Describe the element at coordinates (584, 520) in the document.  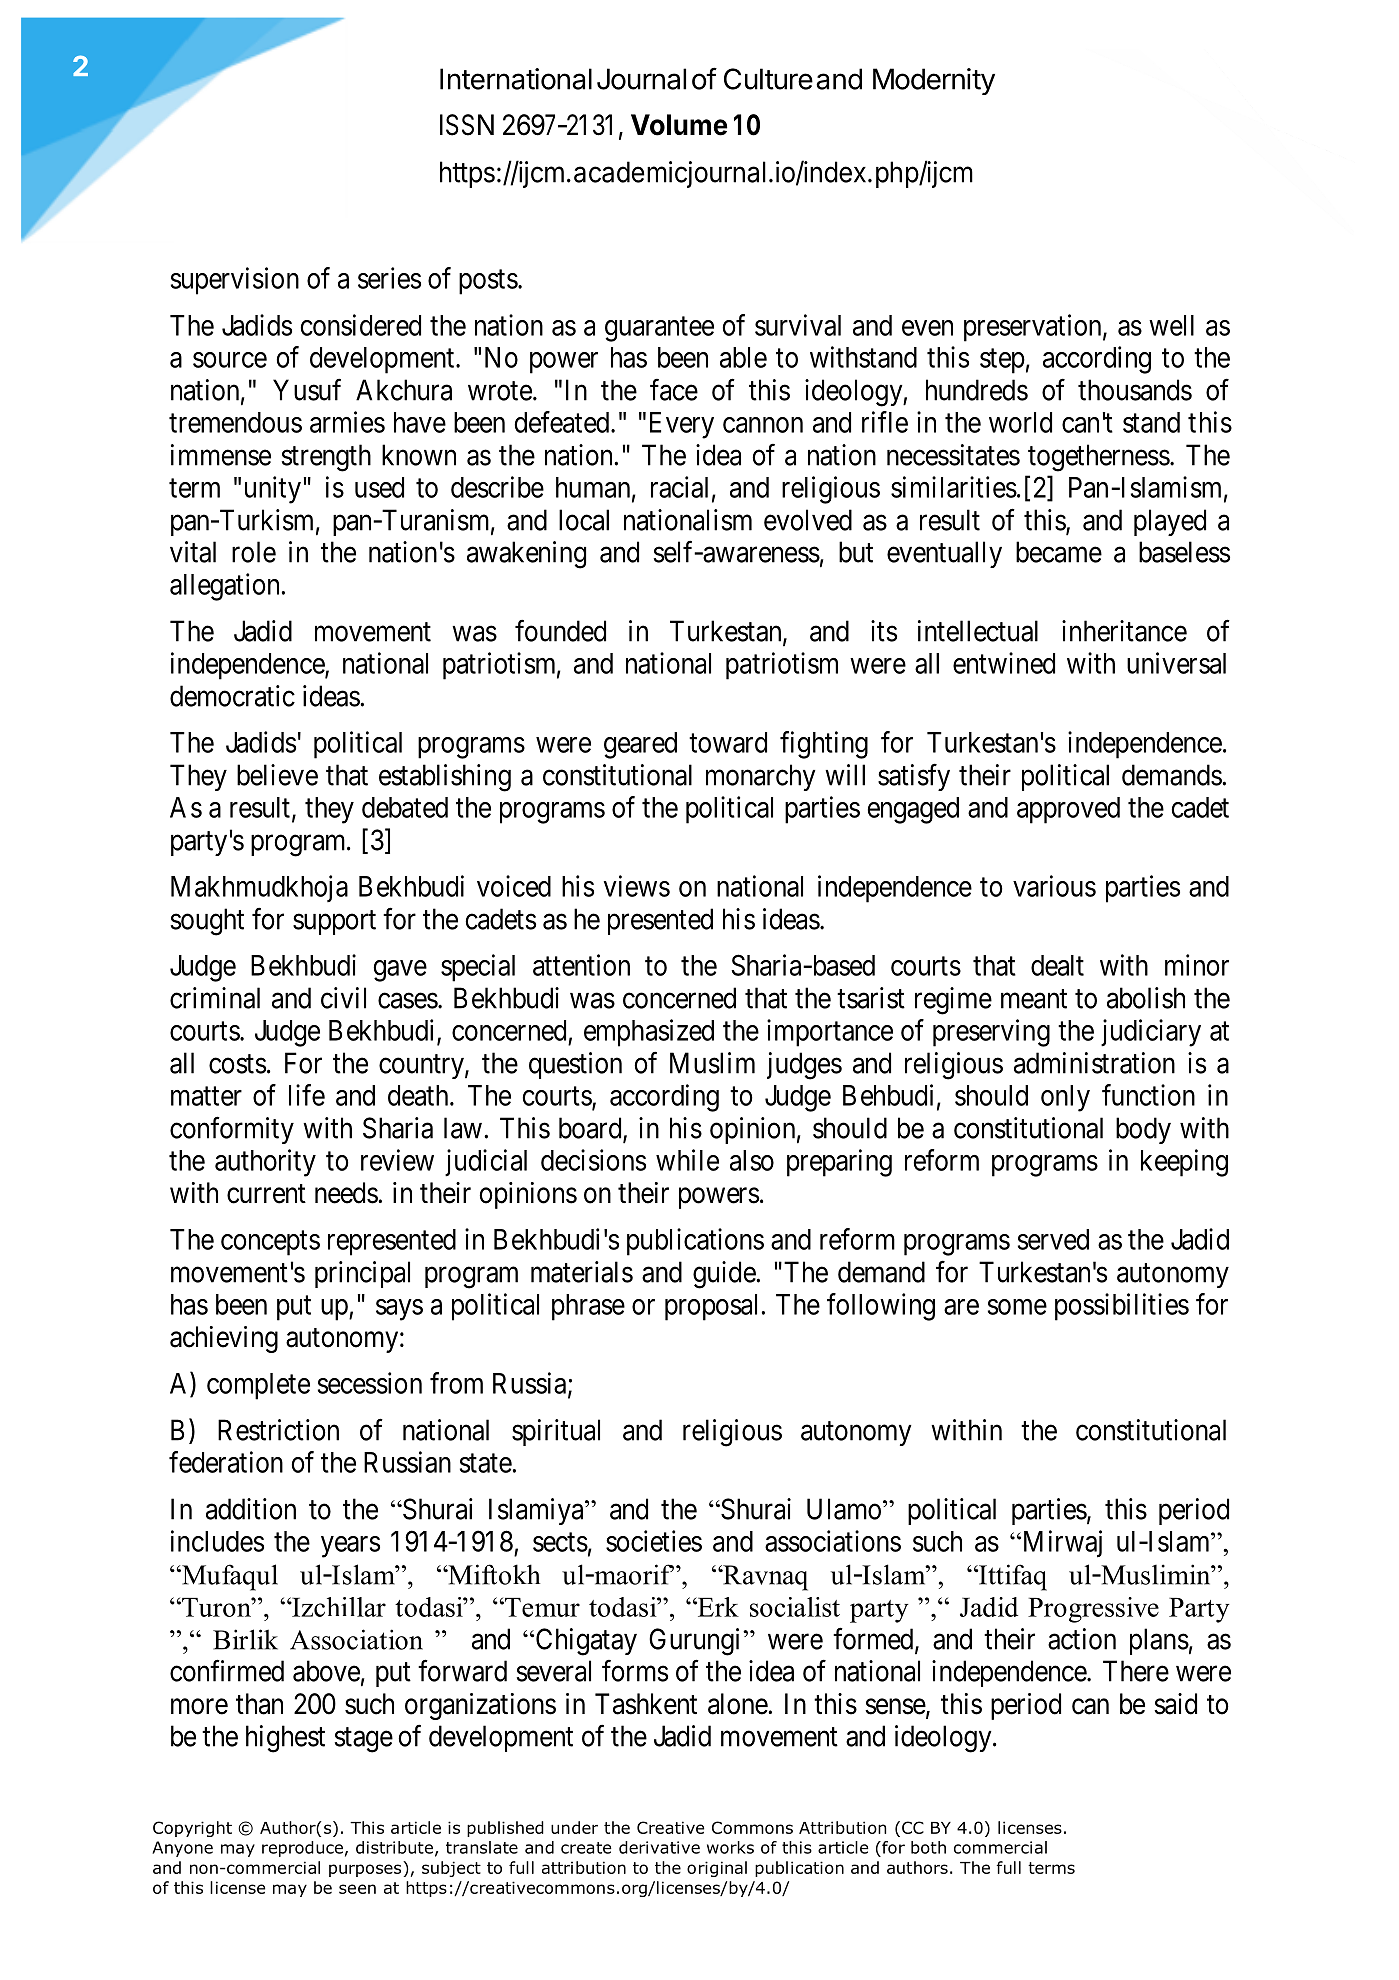
I see `local` at that location.
